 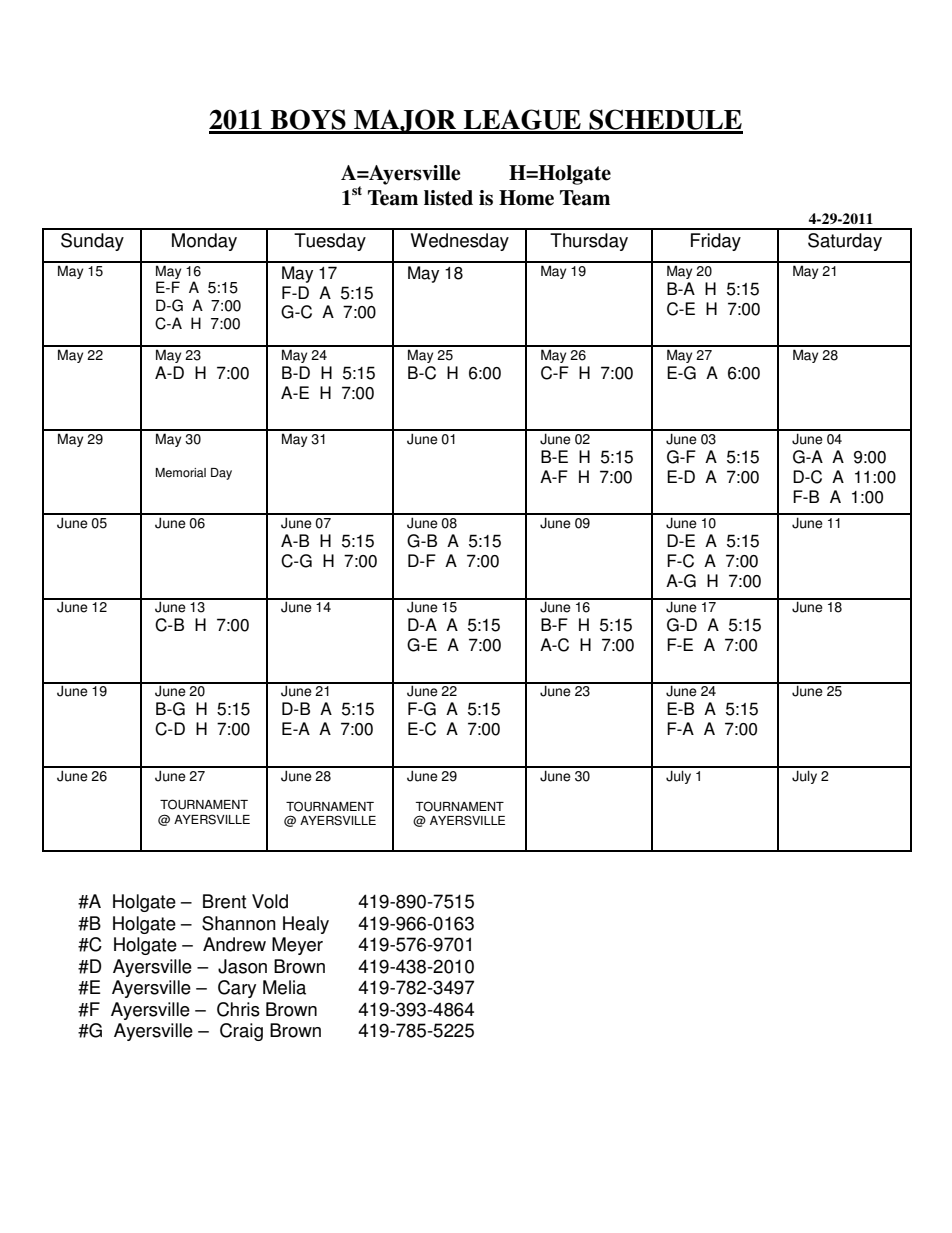 I want to click on Healy, so click(x=306, y=925).
